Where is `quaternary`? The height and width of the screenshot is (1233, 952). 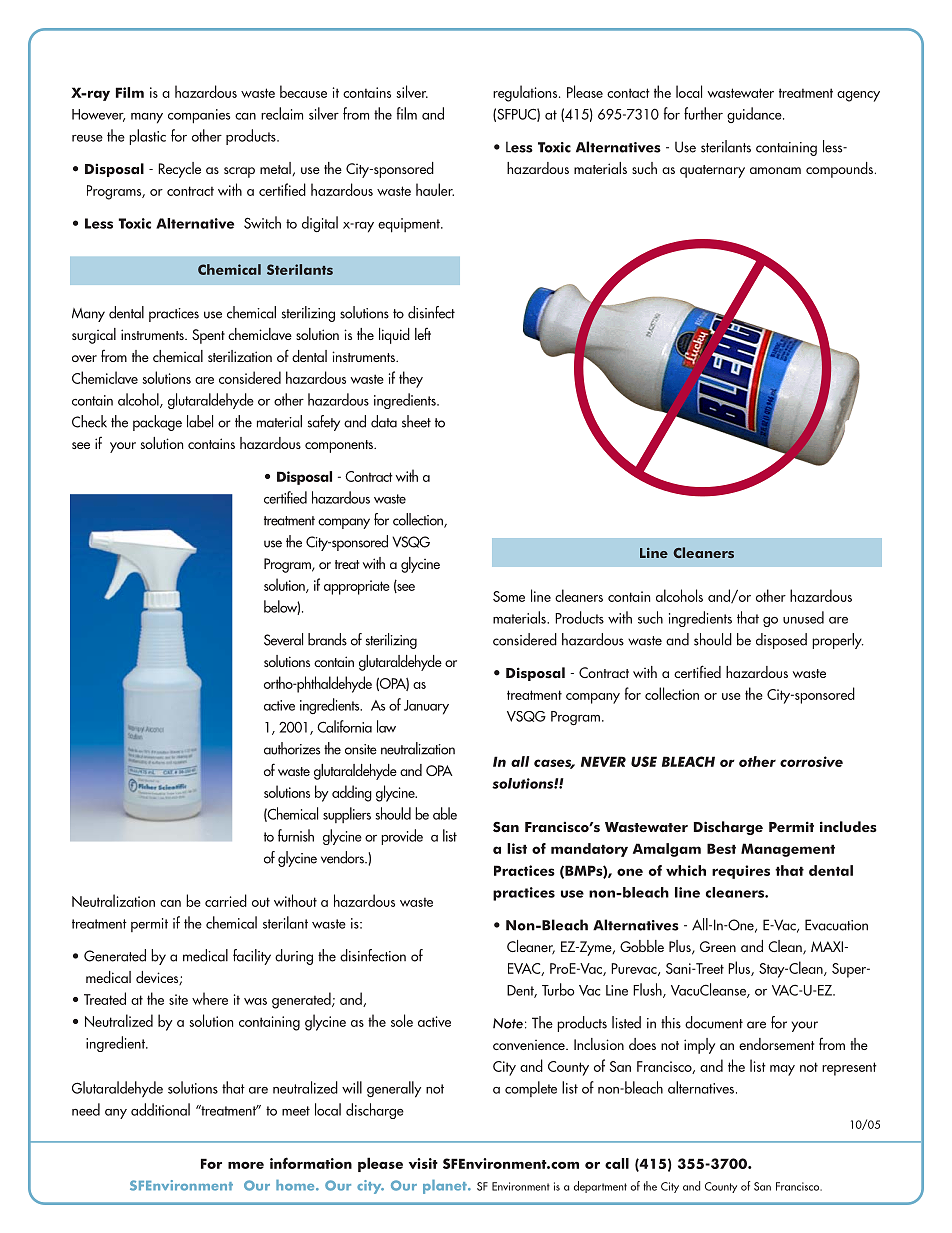 quaternary is located at coordinates (712, 171).
